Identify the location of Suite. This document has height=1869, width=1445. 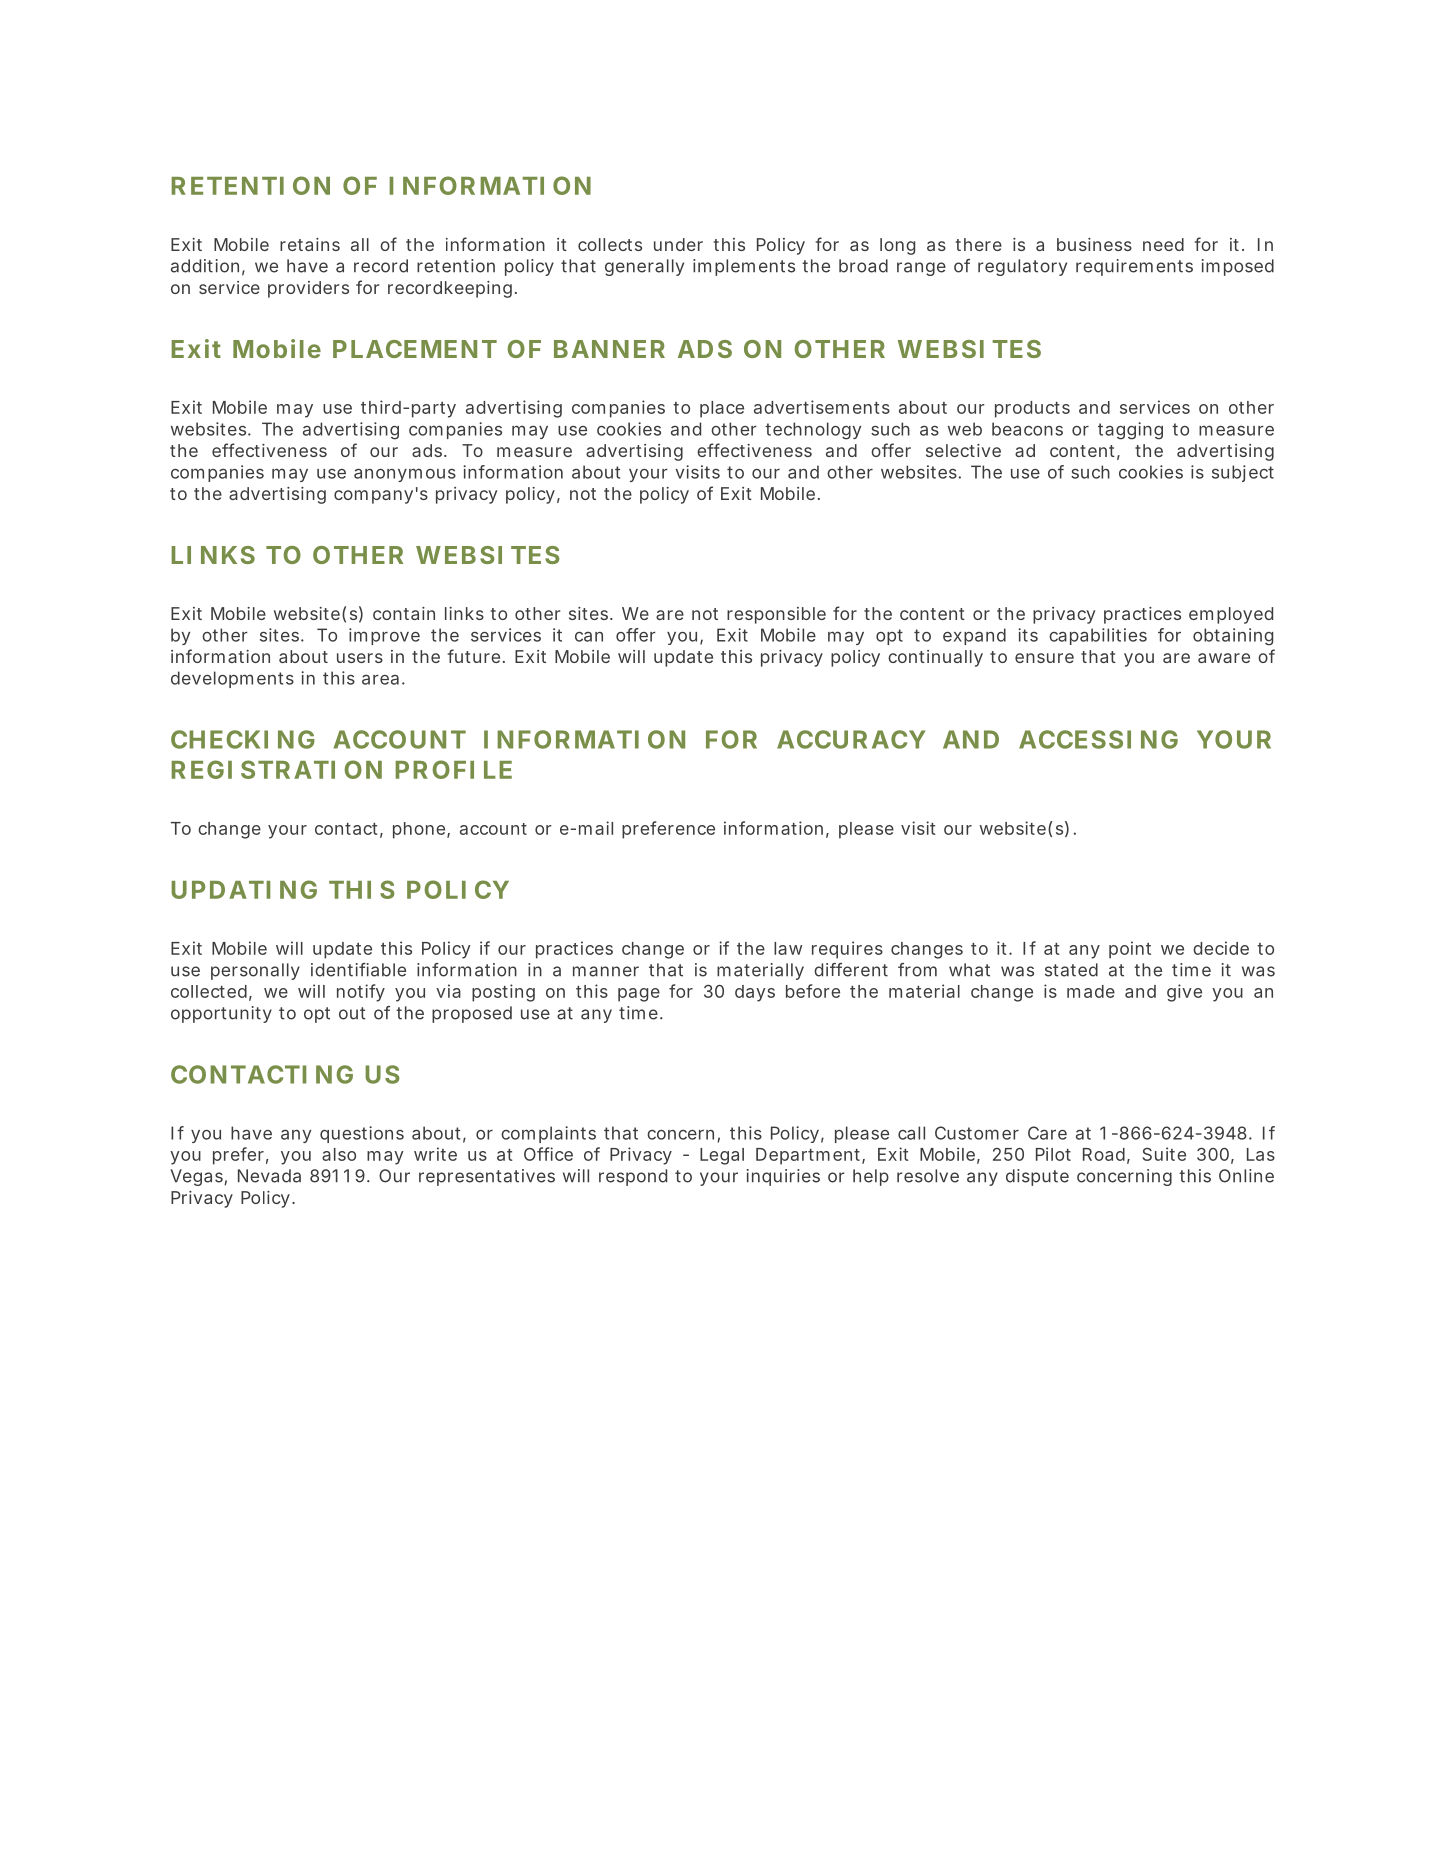
(1164, 1154).
